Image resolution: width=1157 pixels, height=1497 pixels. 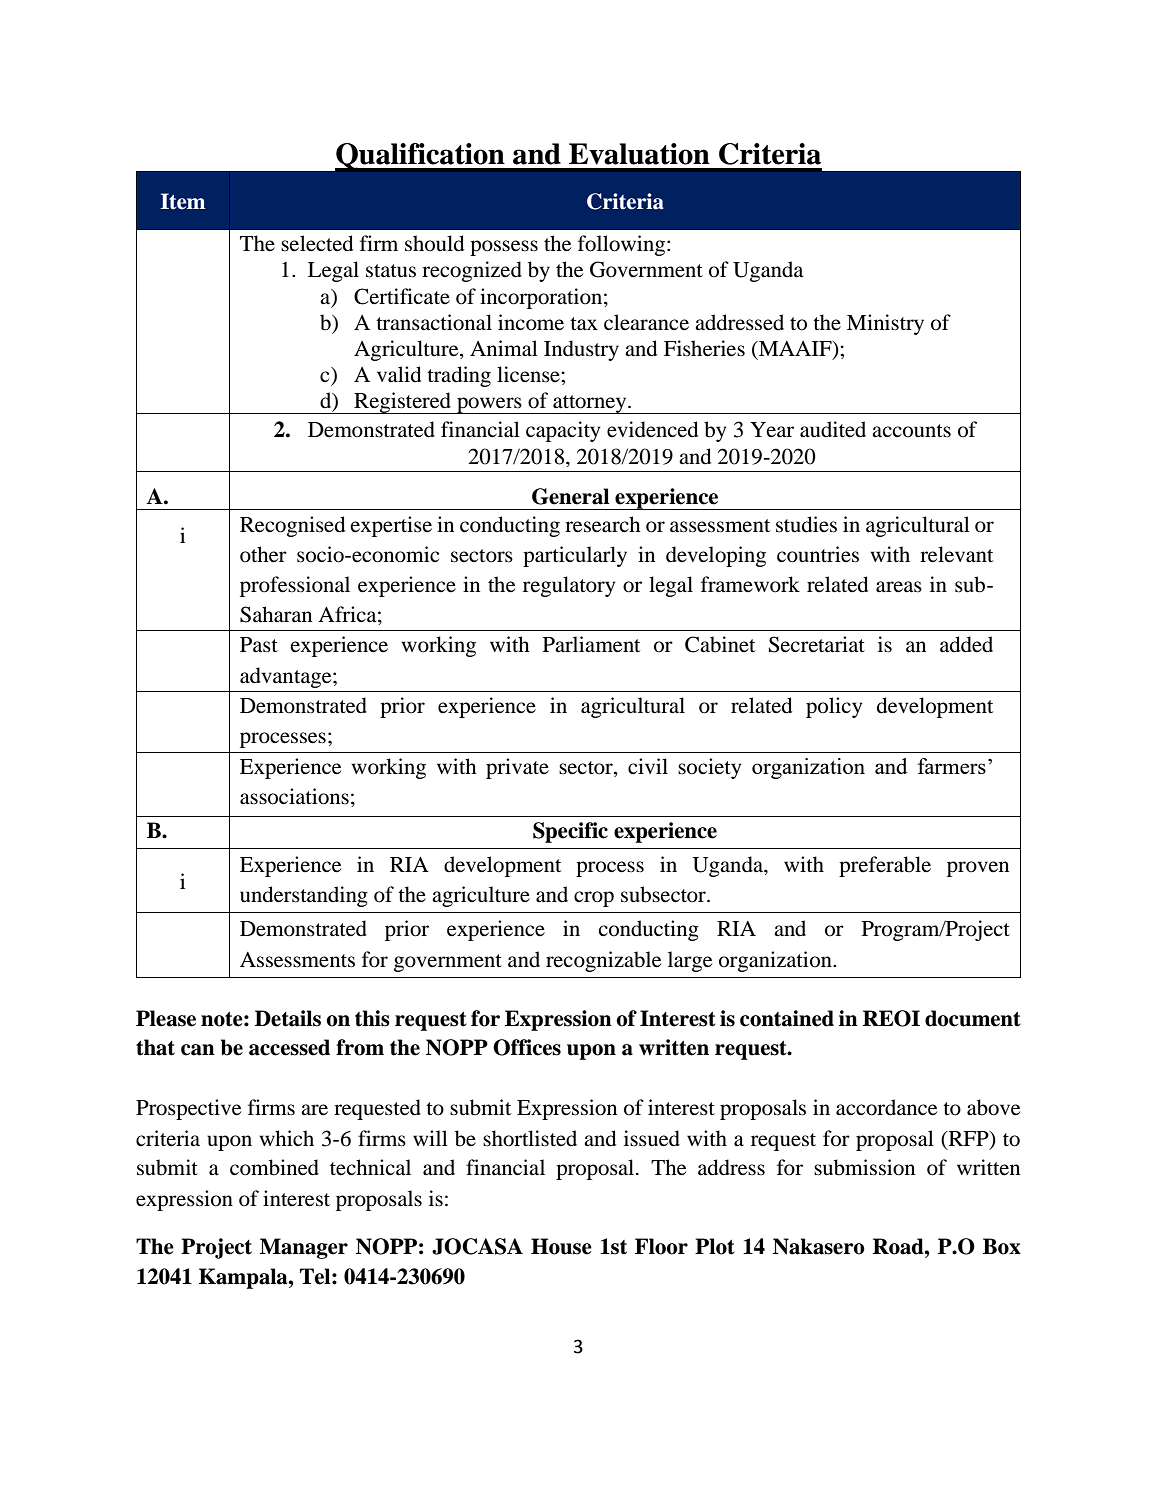 What do you see at coordinates (885, 324) in the image?
I see `Ministry` at bounding box center [885, 324].
